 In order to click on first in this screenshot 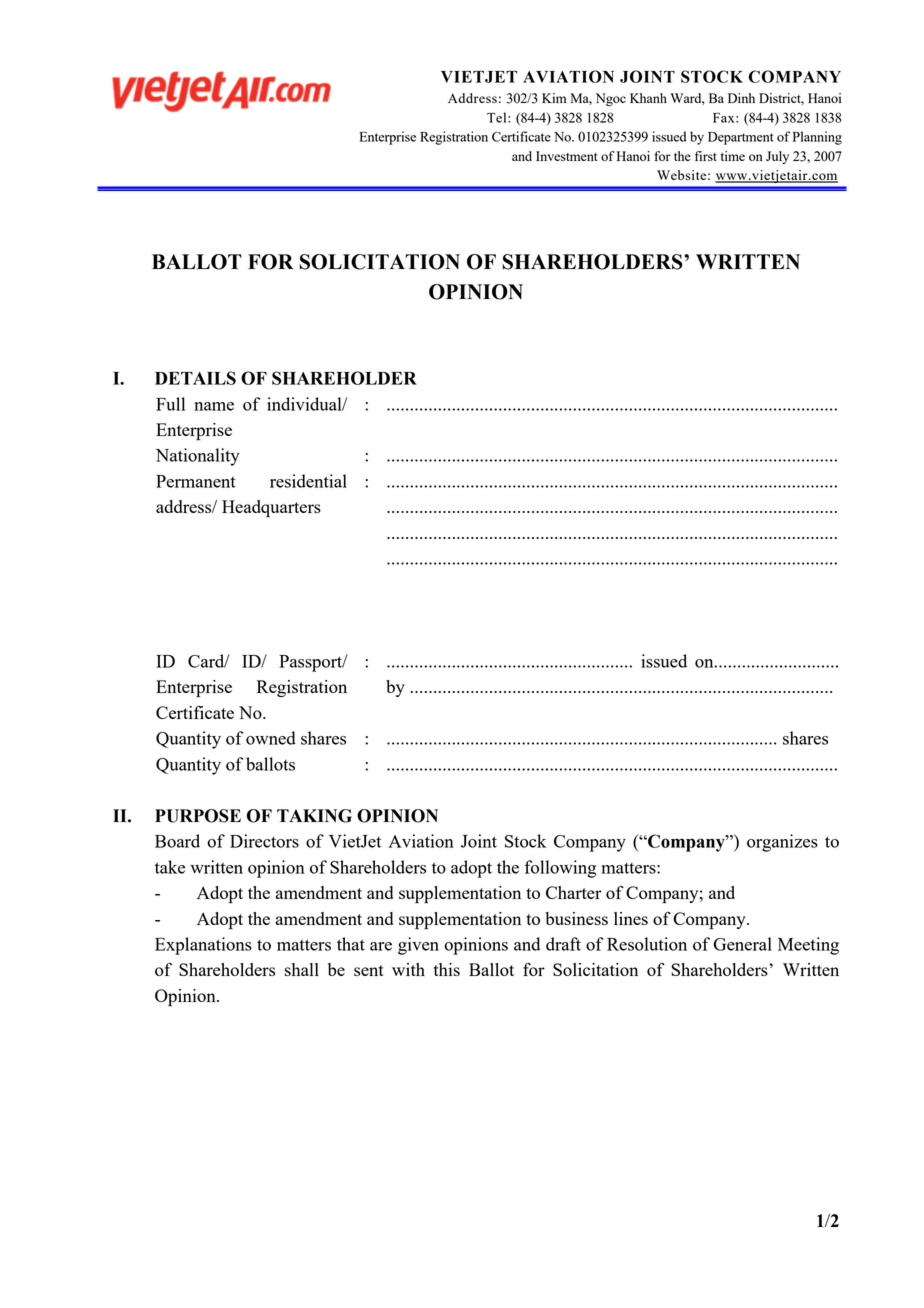, I will do `click(706, 156)`.
